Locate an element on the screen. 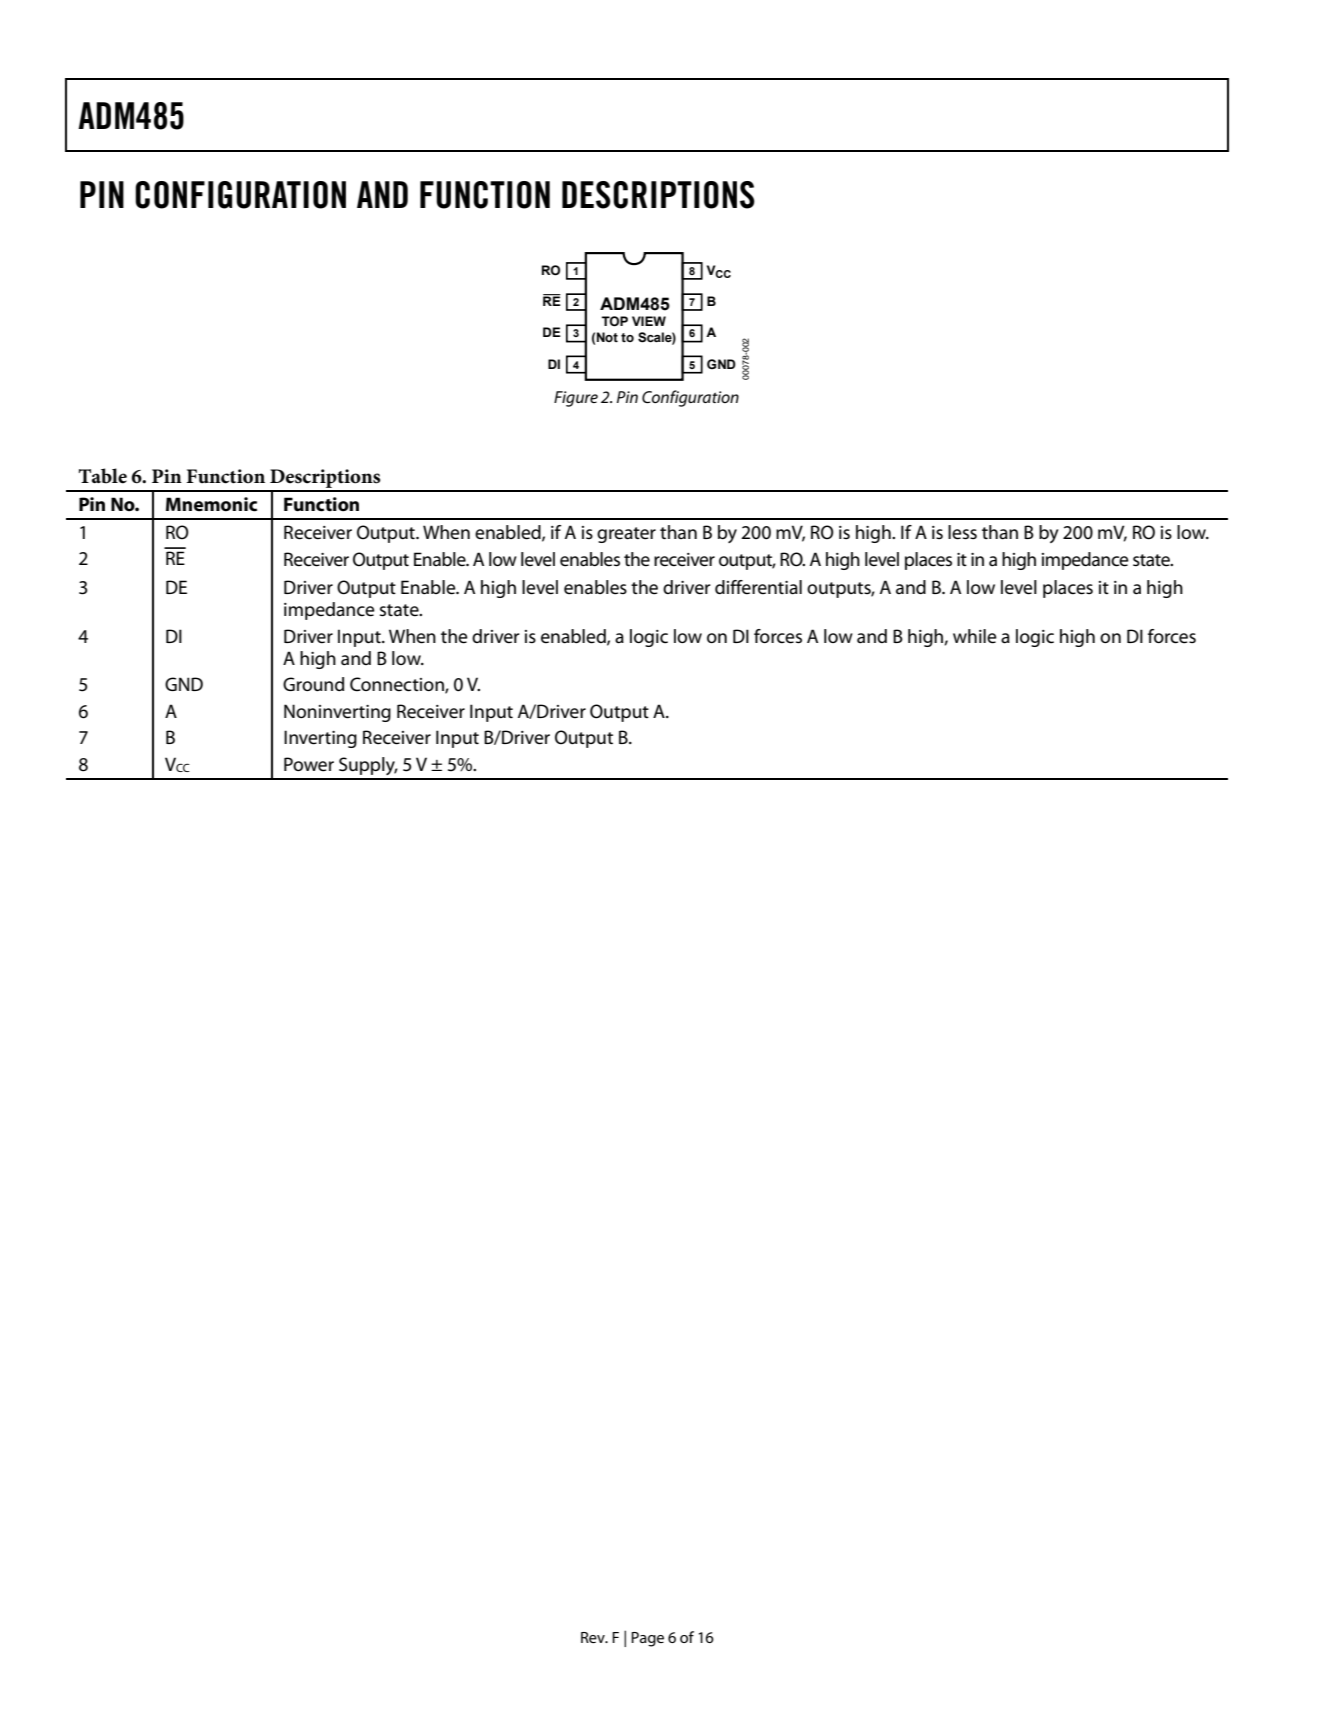  Rev is located at coordinates (594, 1637).
